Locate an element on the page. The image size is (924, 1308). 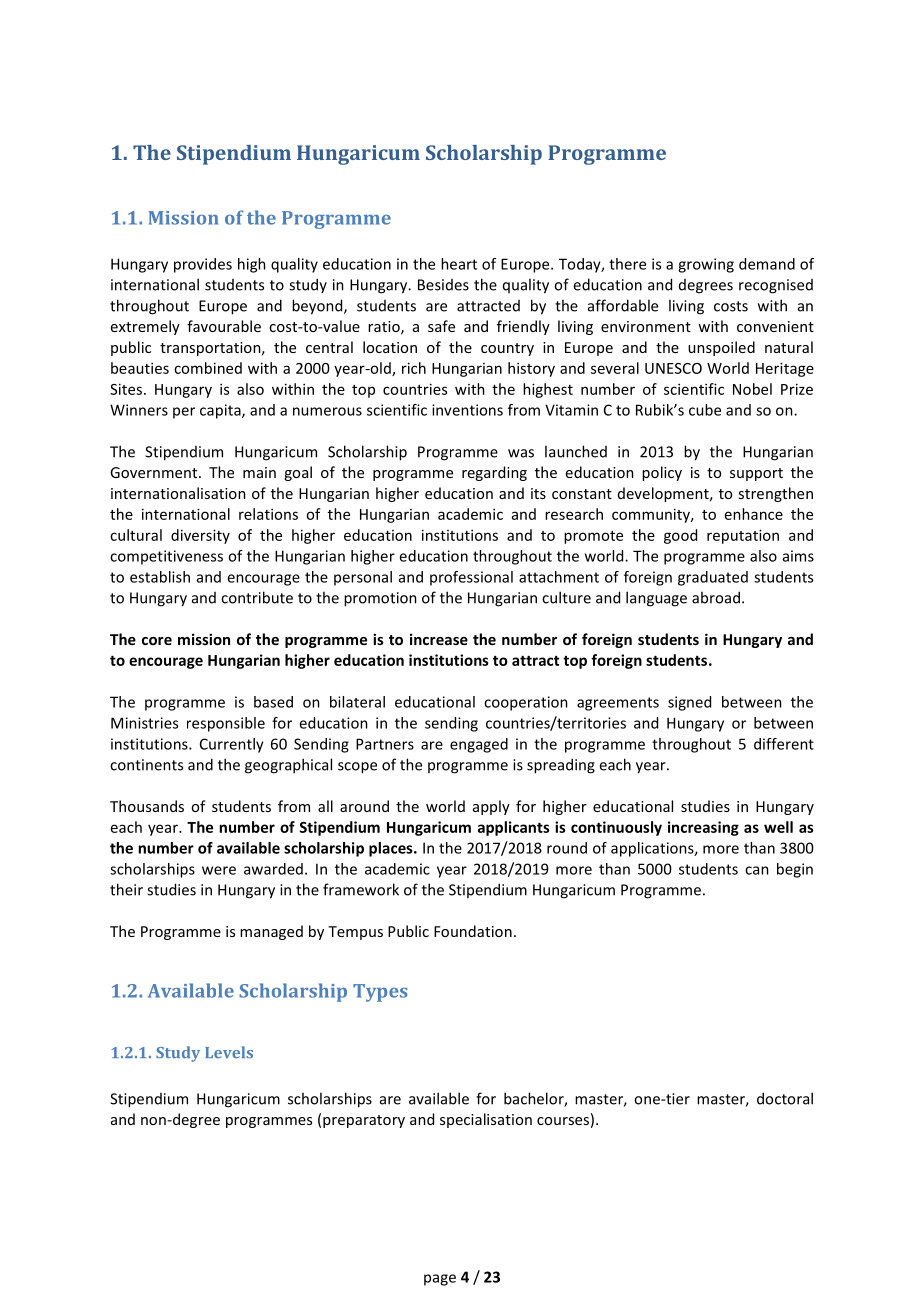
engaged is located at coordinates (479, 745).
